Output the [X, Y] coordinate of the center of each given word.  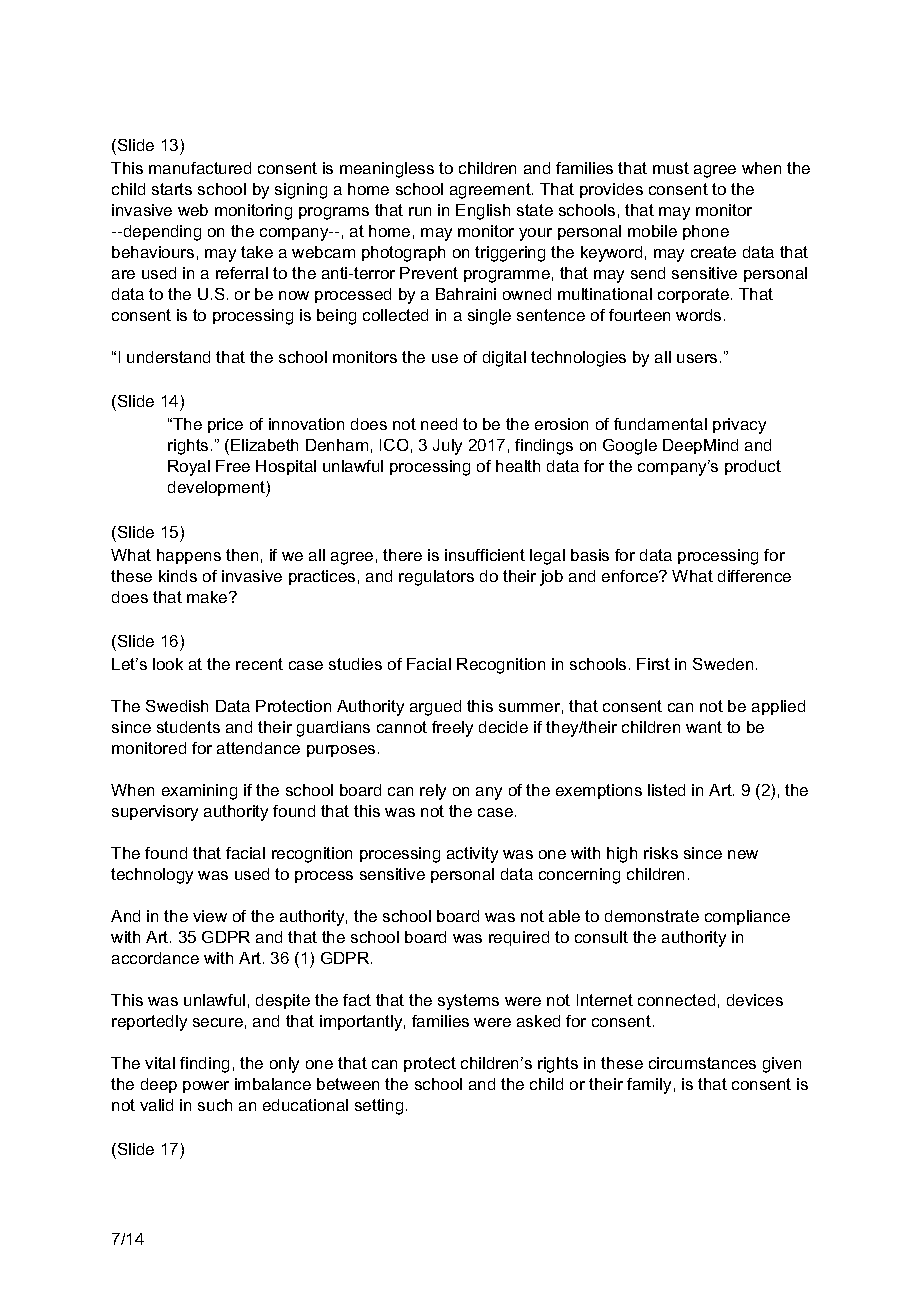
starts [172, 189]
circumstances [702, 1063]
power [206, 1087]
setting [379, 1107]
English [483, 212]
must [671, 168]
